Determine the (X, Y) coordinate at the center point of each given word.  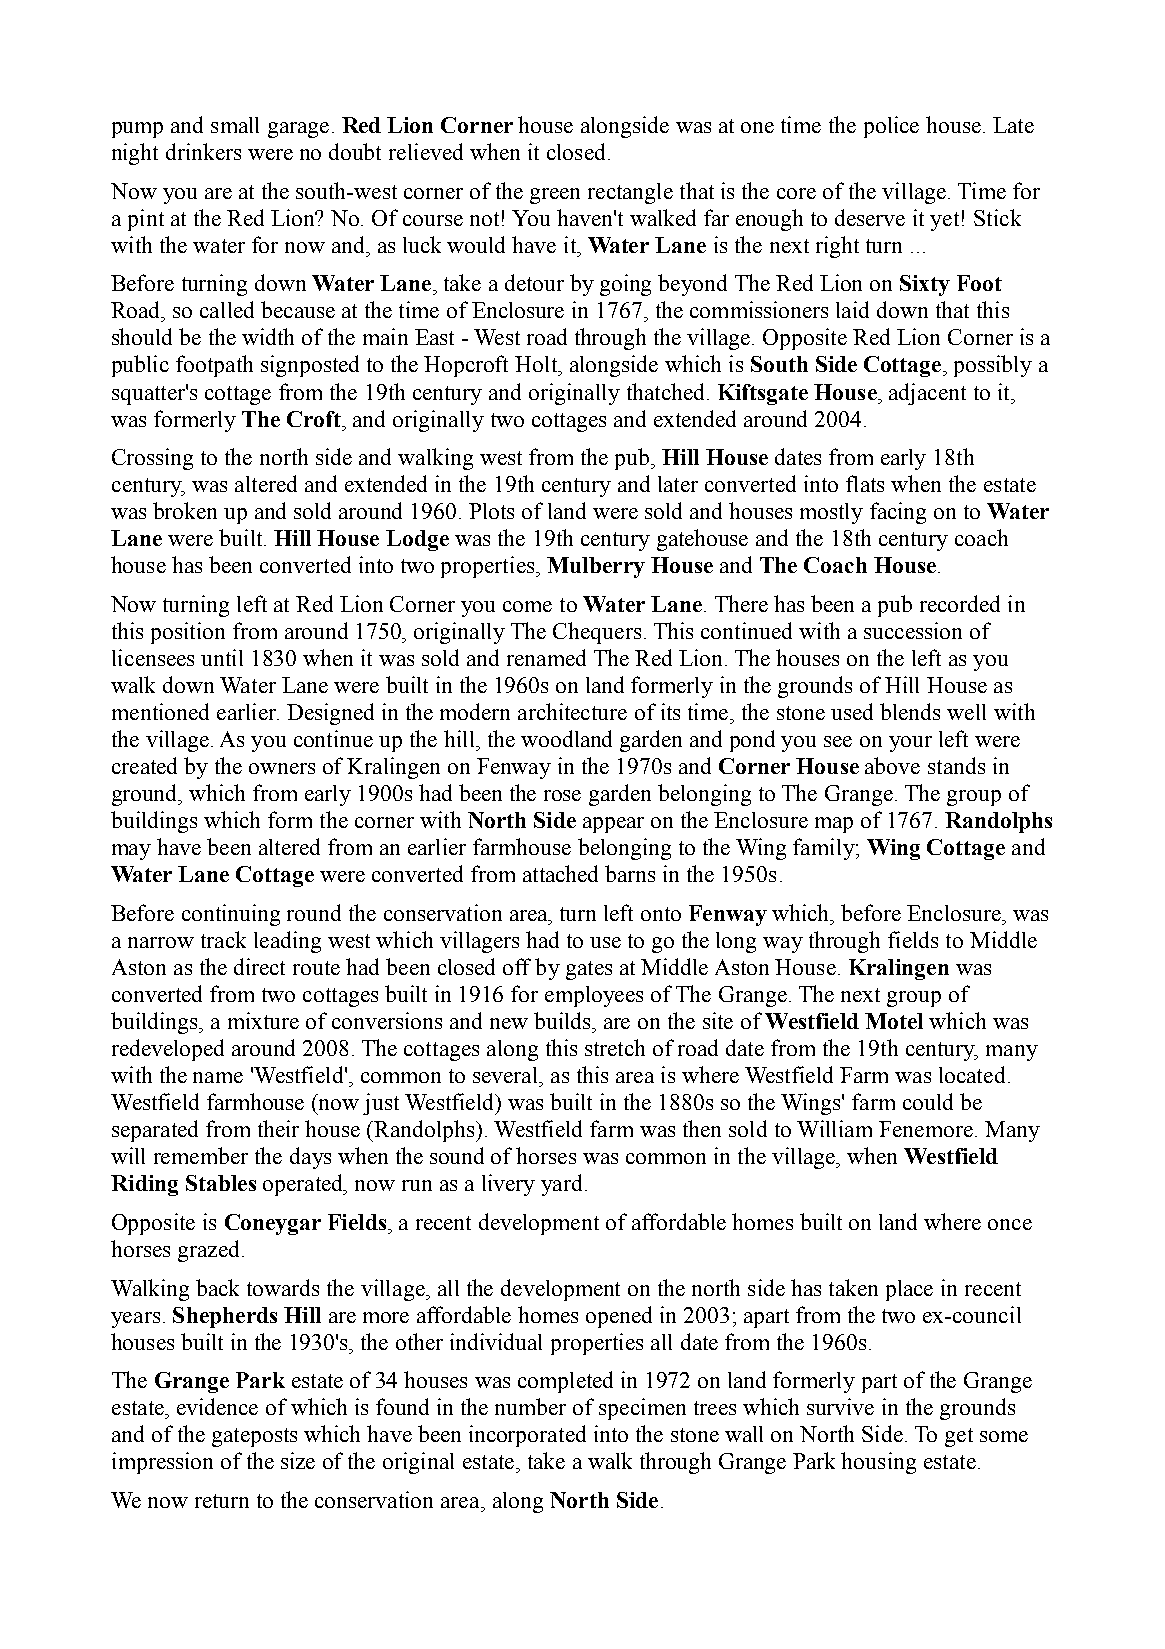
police (891, 127)
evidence (217, 1406)
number (530, 1406)
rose (562, 795)
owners (282, 768)
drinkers (203, 151)
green (555, 196)
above (892, 765)
